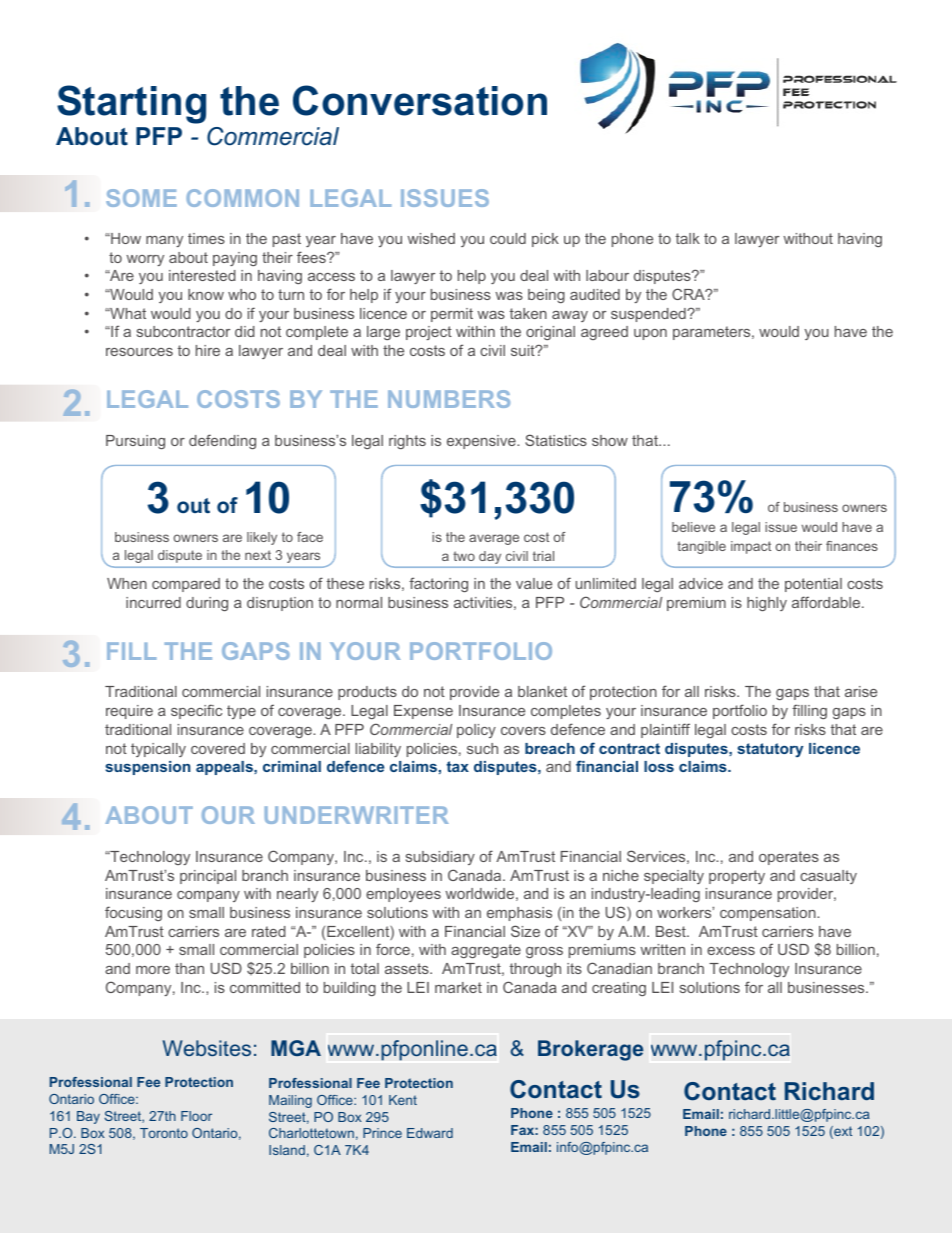 The image size is (952, 1233). Describe the element at coordinates (131, 104) in the image. I see `Starting` at that location.
